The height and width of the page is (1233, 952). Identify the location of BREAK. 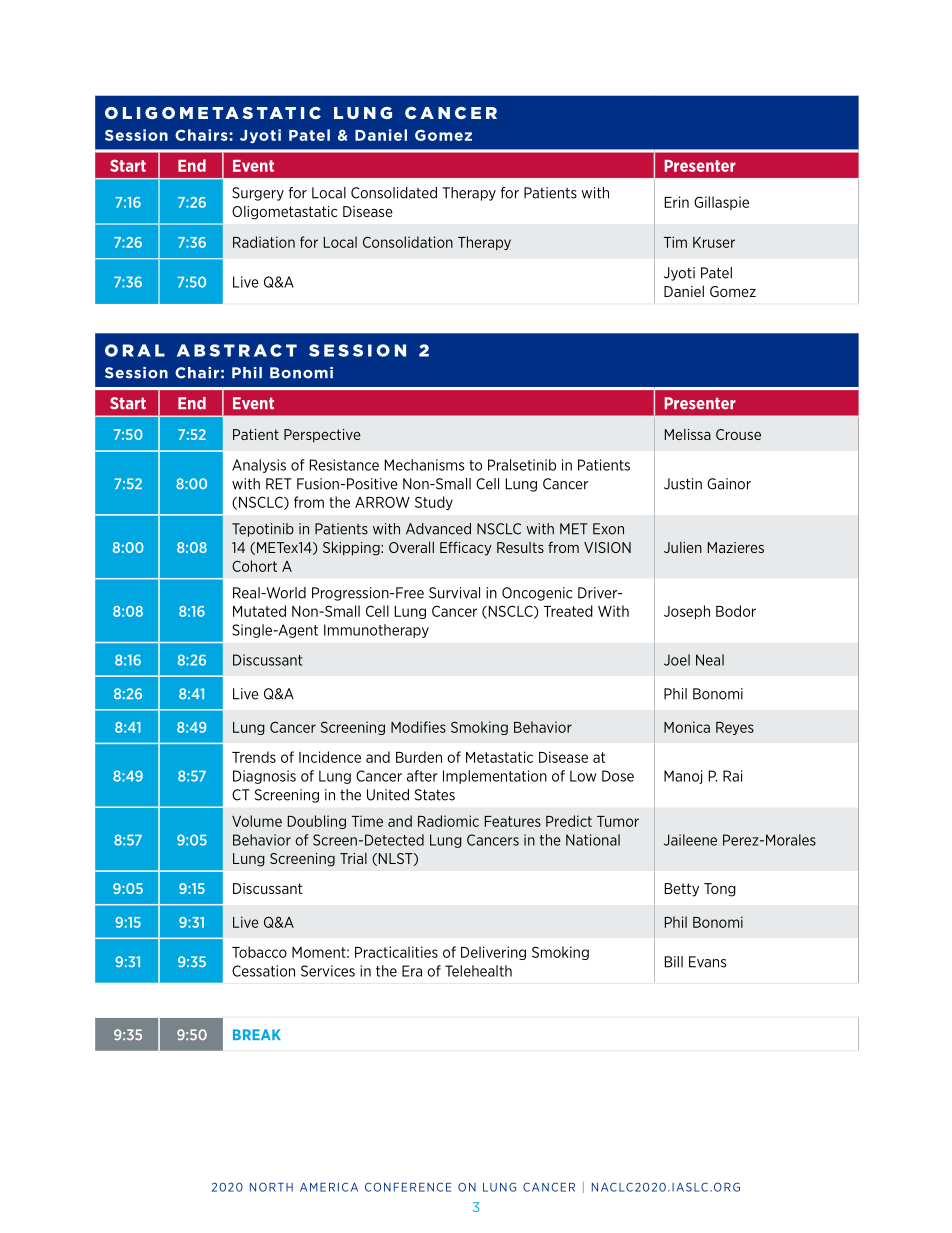
(257, 1034).
